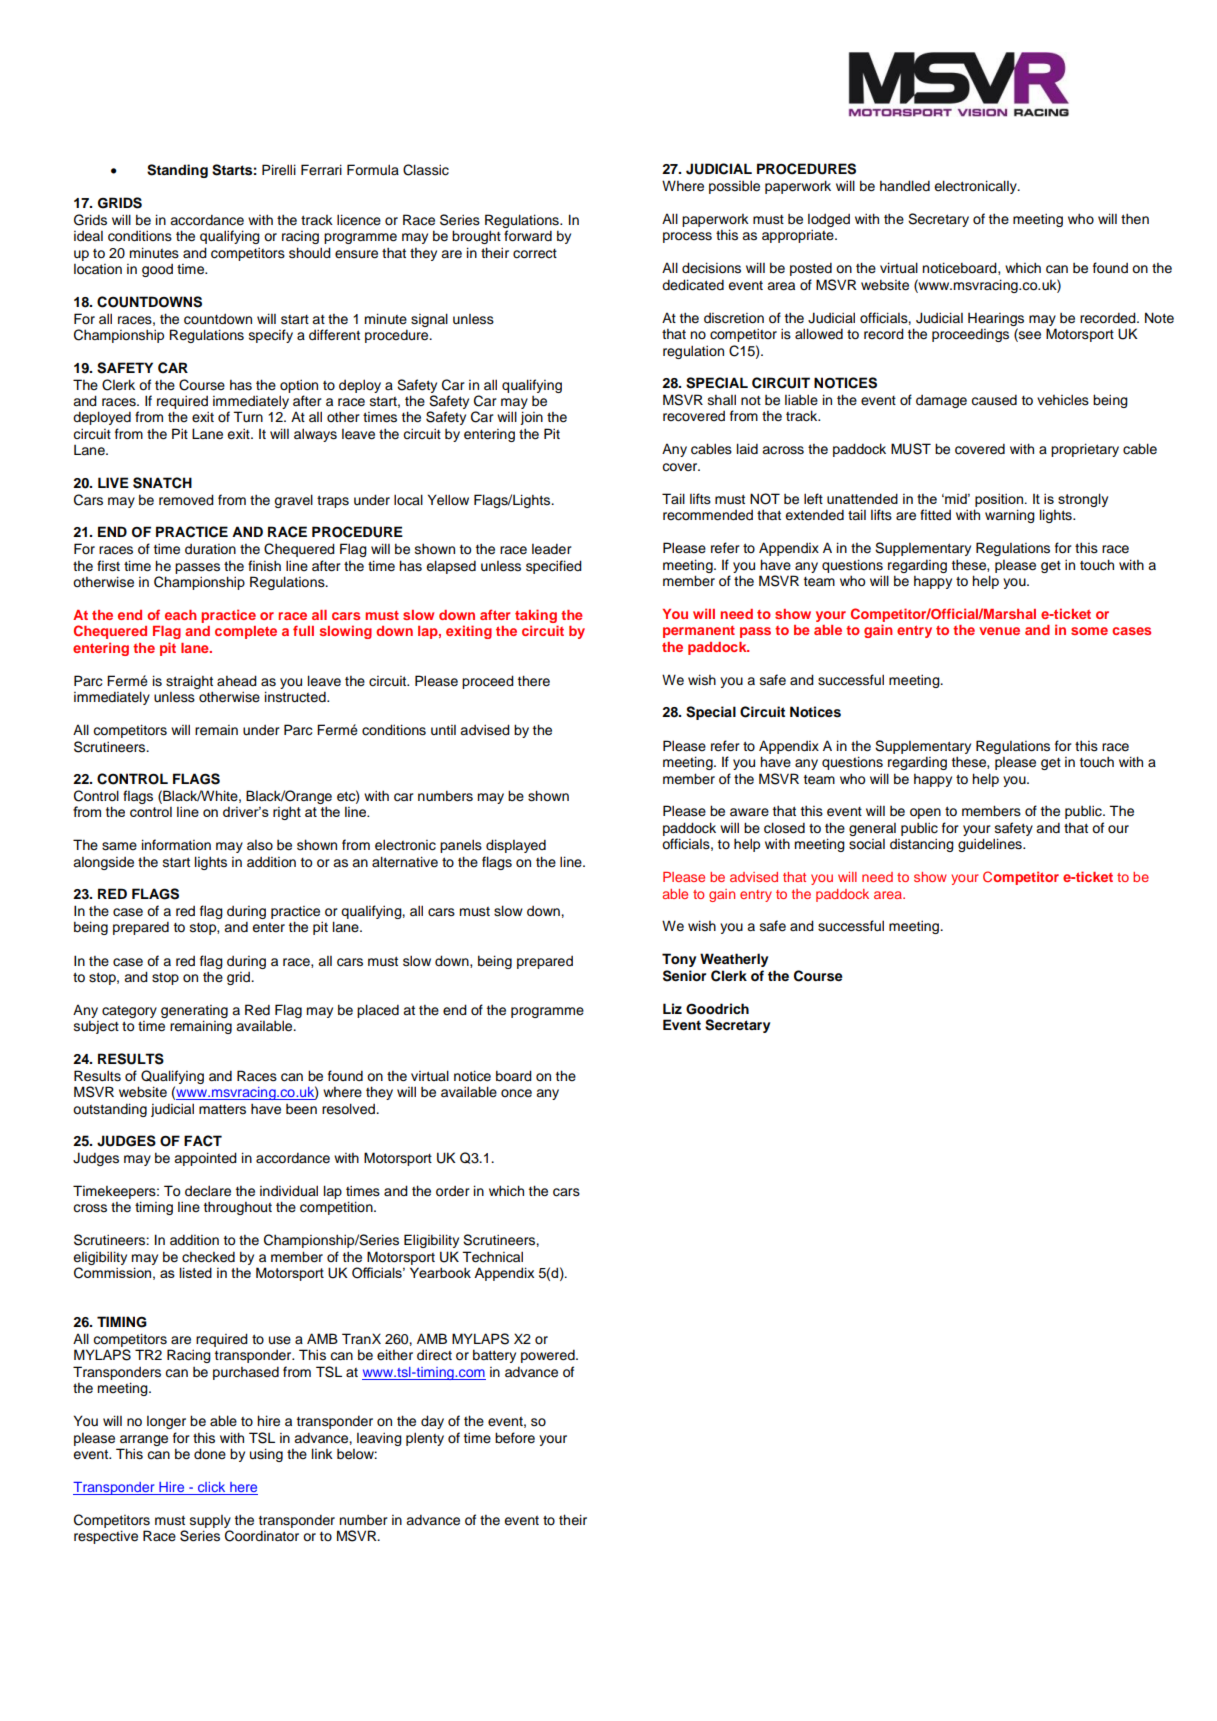 Image resolution: width=1217 pixels, height=1721 pixels. What do you see at coordinates (515, 1438) in the screenshot?
I see `before` at bounding box center [515, 1438].
